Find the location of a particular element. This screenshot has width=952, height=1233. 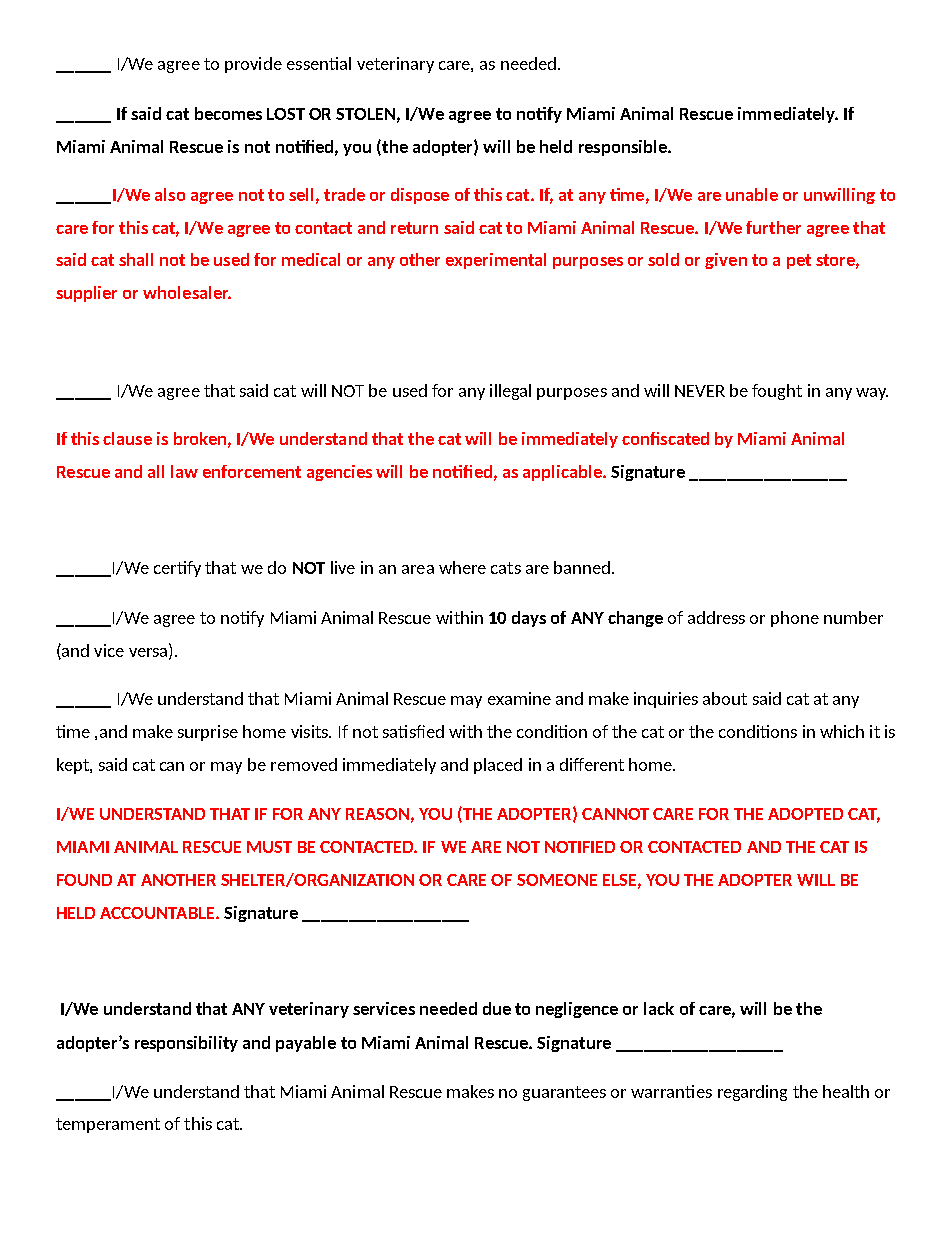

dispose is located at coordinates (420, 196).
